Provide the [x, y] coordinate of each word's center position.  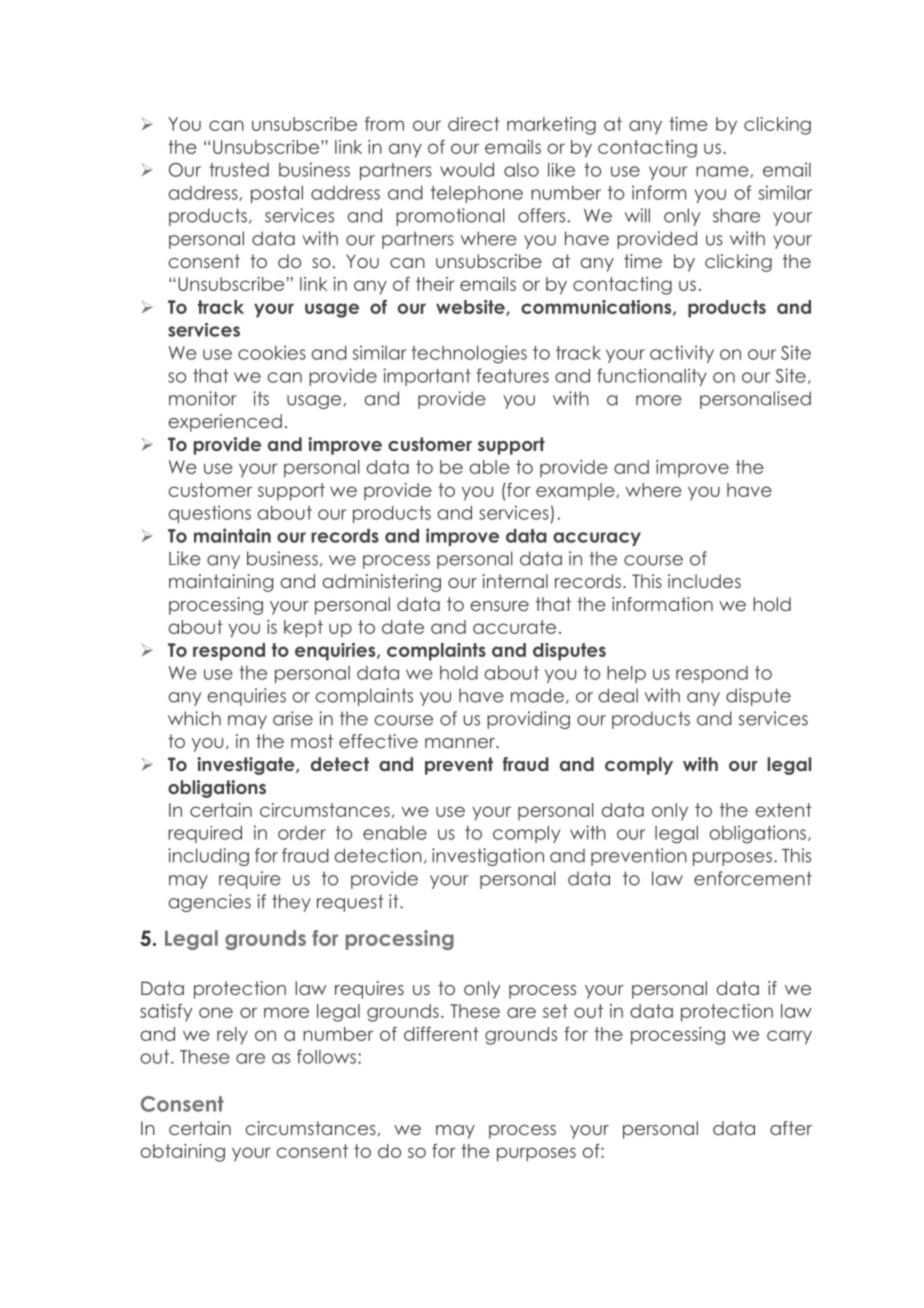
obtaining [182, 1153]
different [441, 1034]
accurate [514, 627]
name [723, 172]
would [467, 170]
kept [303, 629]
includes [704, 581]
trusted [239, 170]
